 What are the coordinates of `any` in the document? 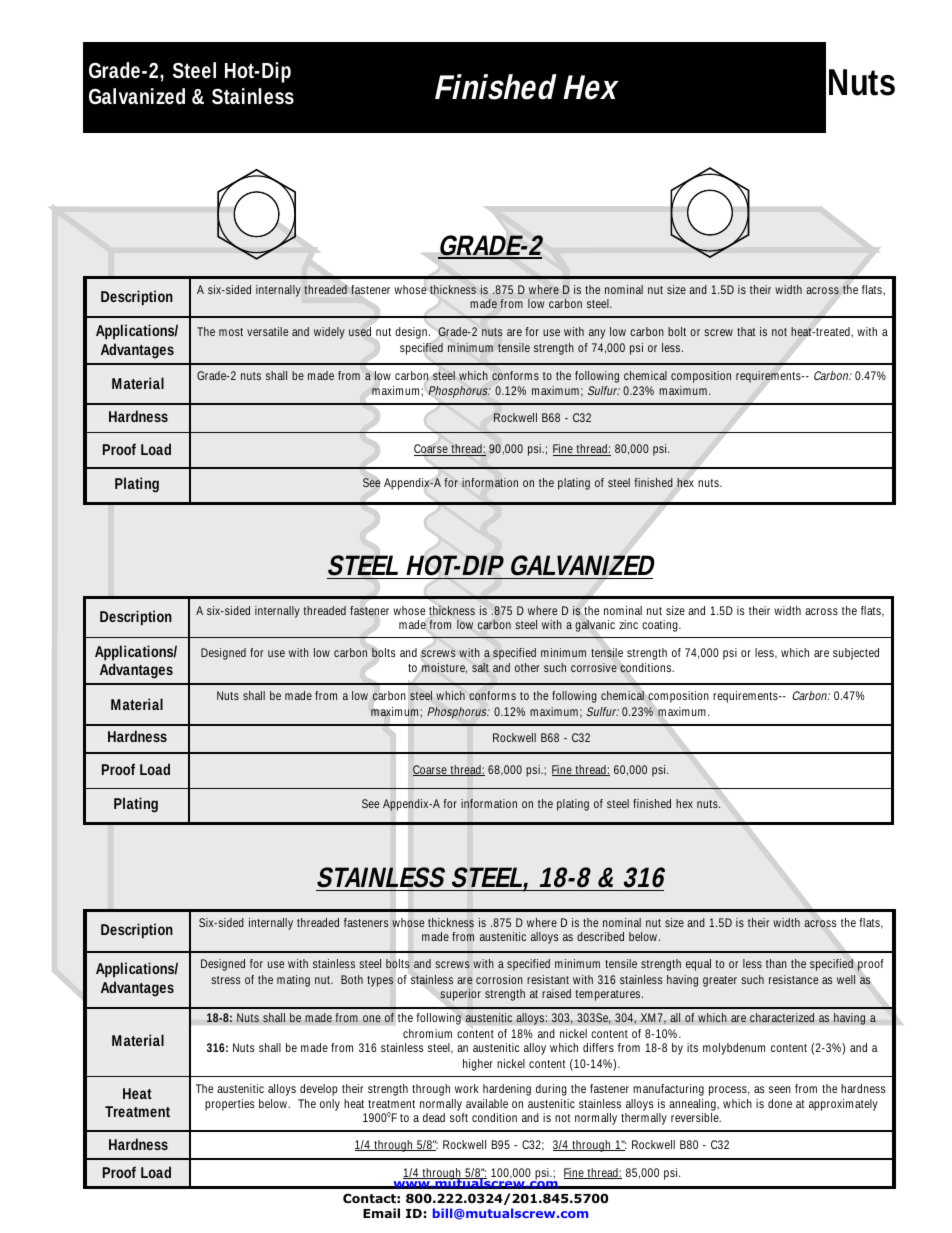 It's located at (597, 334).
